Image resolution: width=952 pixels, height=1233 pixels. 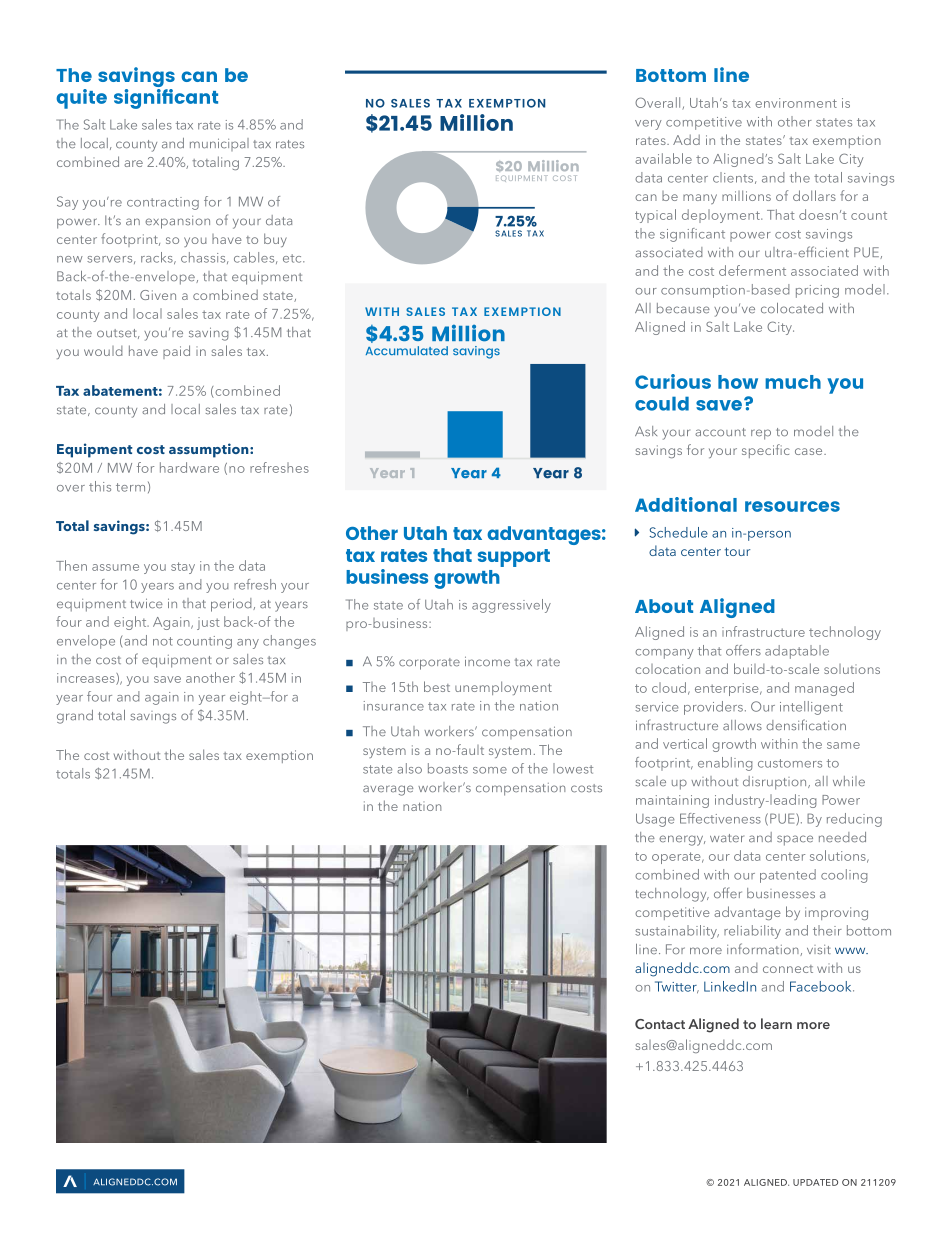 I want to click on very, so click(x=648, y=125).
